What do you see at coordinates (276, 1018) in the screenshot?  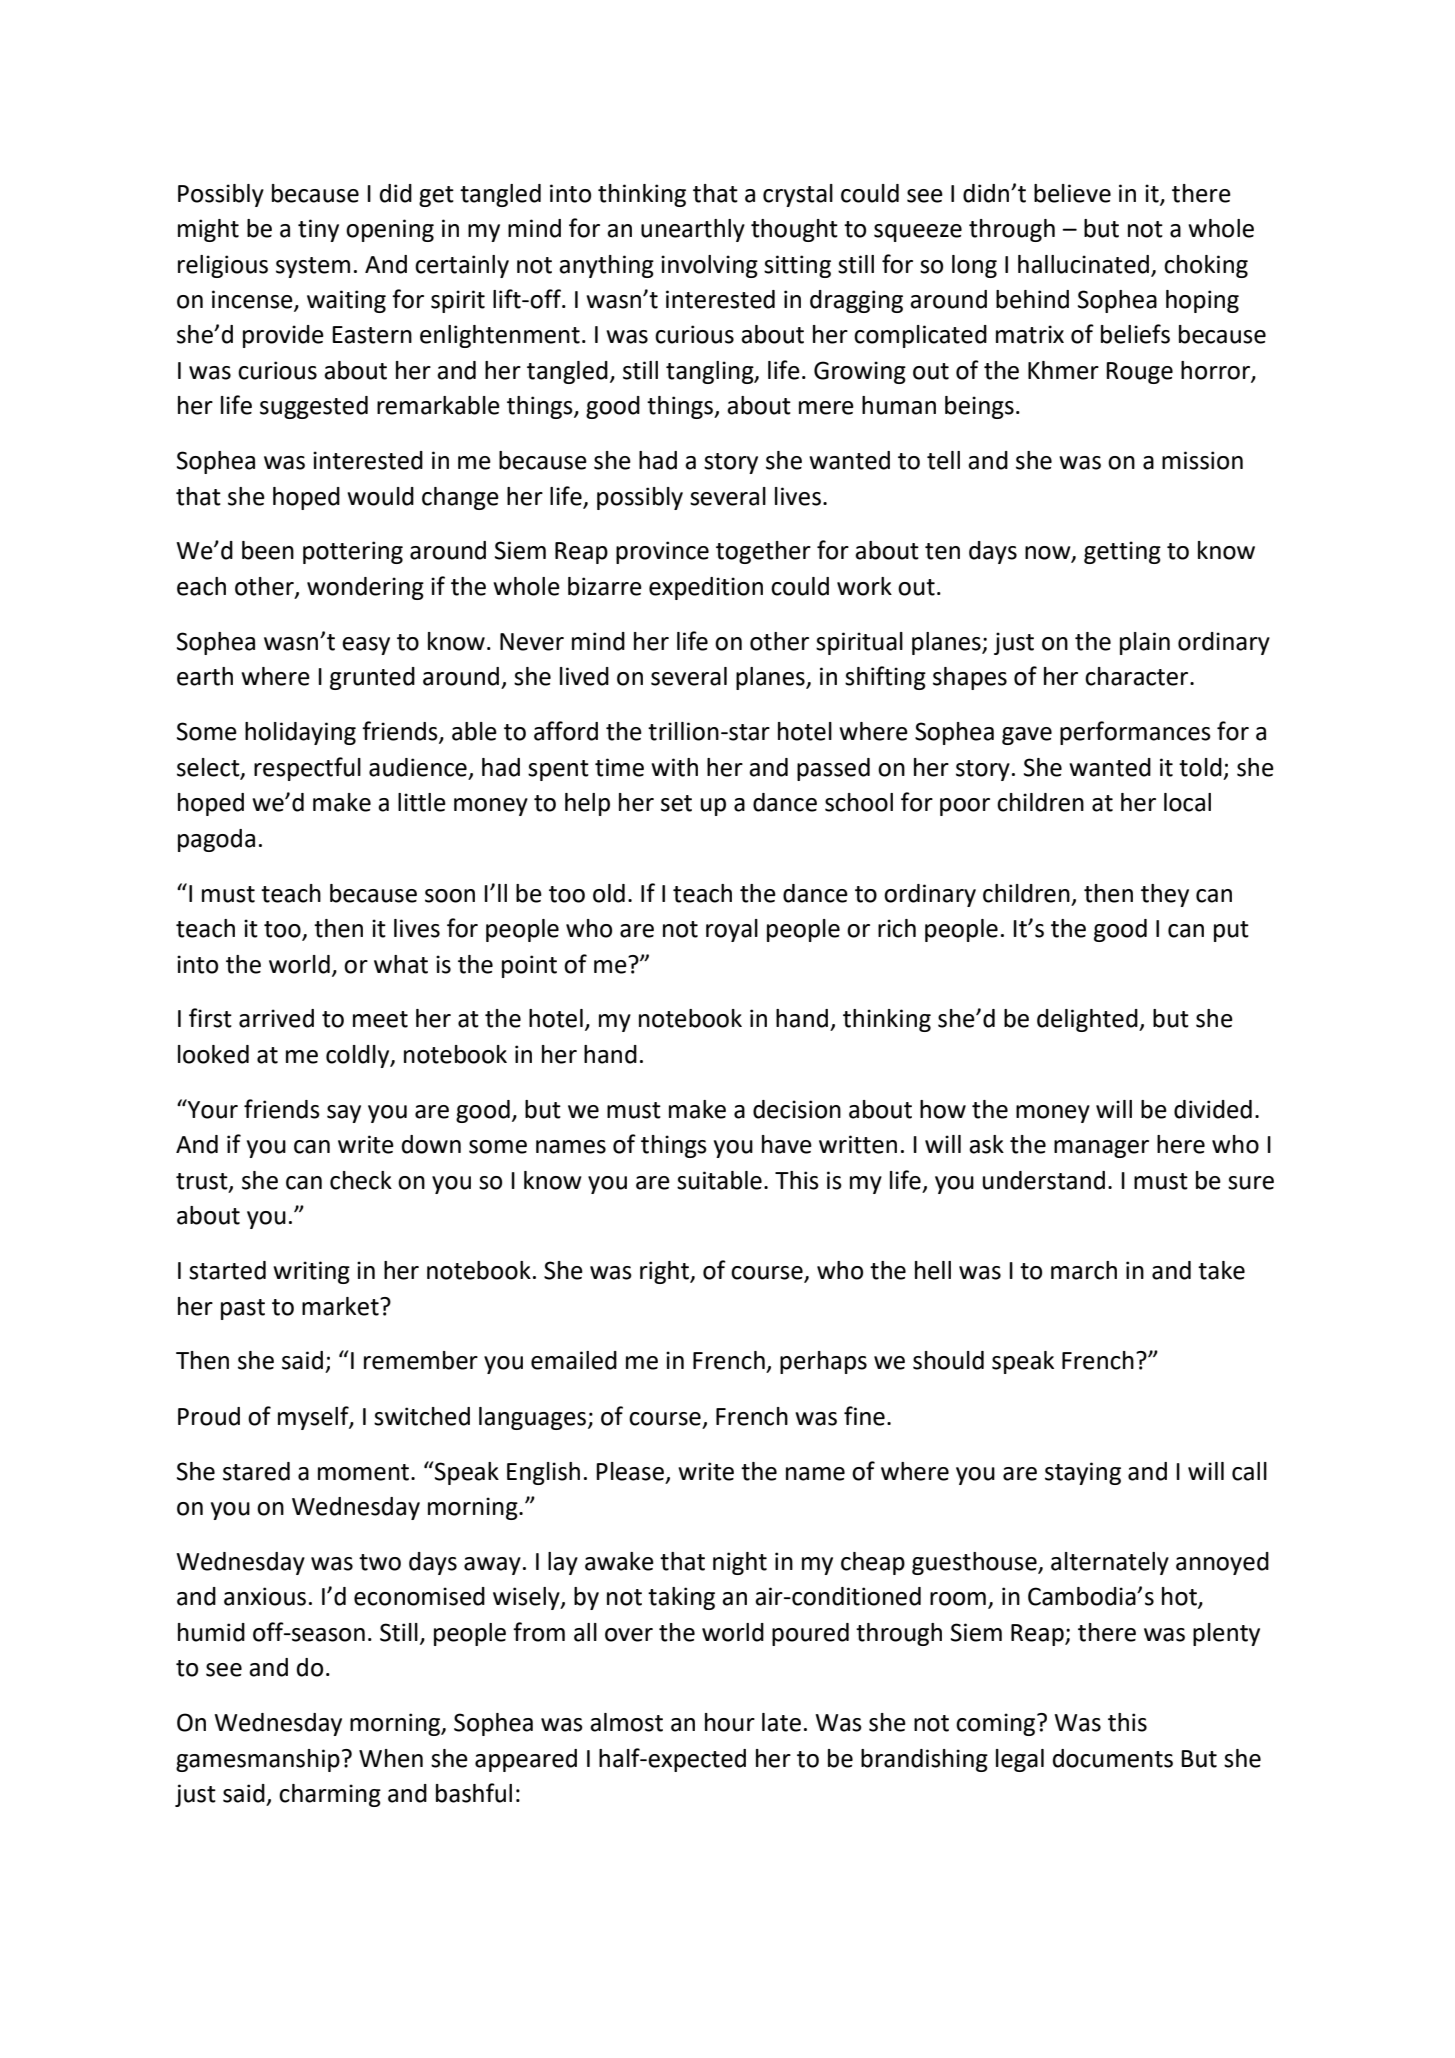 I see `arrived` at bounding box center [276, 1018].
